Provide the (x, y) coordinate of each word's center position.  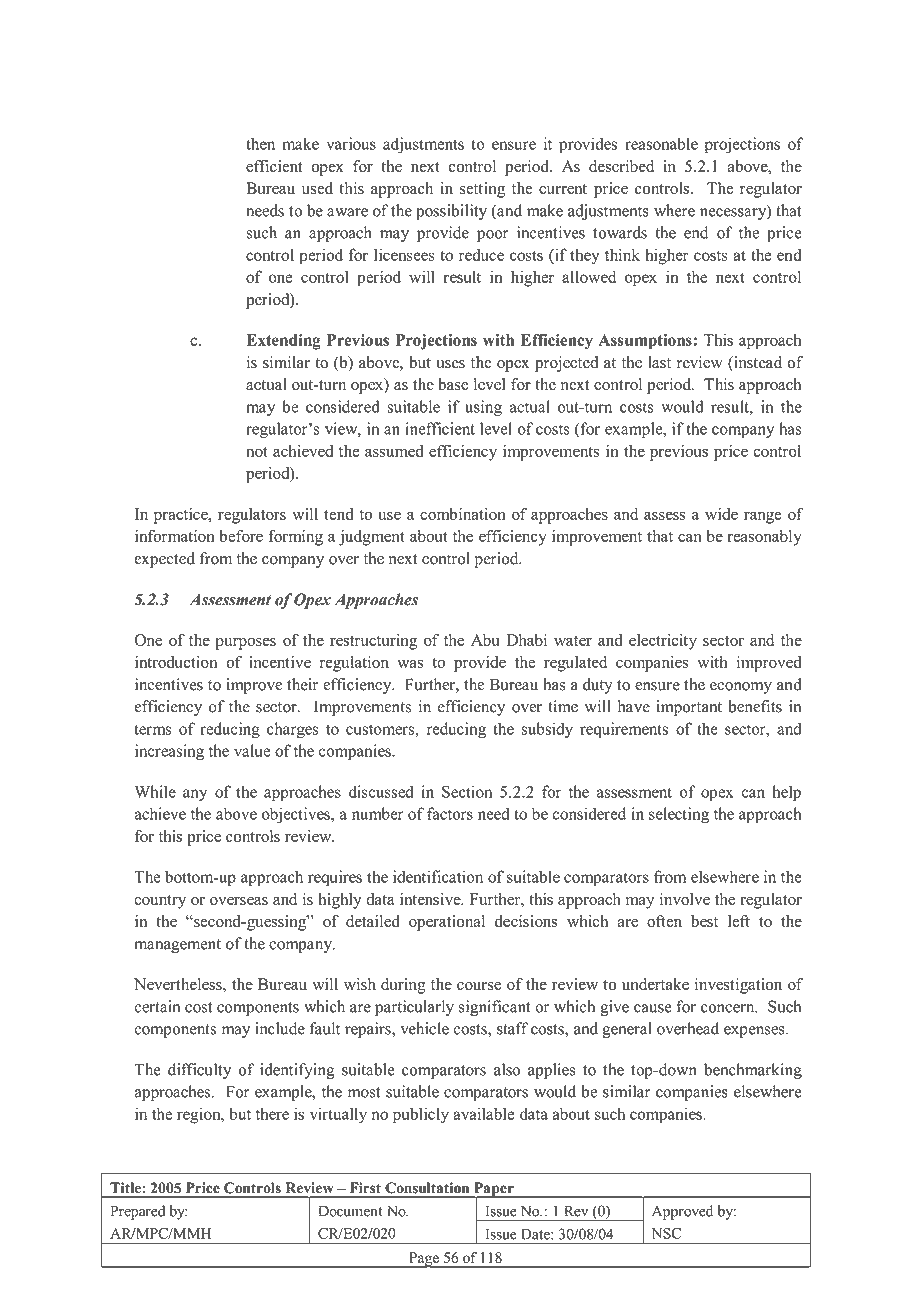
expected (164, 560)
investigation (738, 986)
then (260, 143)
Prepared (138, 1212)
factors (450, 813)
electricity (663, 642)
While (155, 791)
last (659, 362)
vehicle (424, 1028)
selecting (679, 815)
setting (482, 190)
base (453, 384)
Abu (485, 640)
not (257, 452)
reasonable (661, 143)
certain (157, 1006)
